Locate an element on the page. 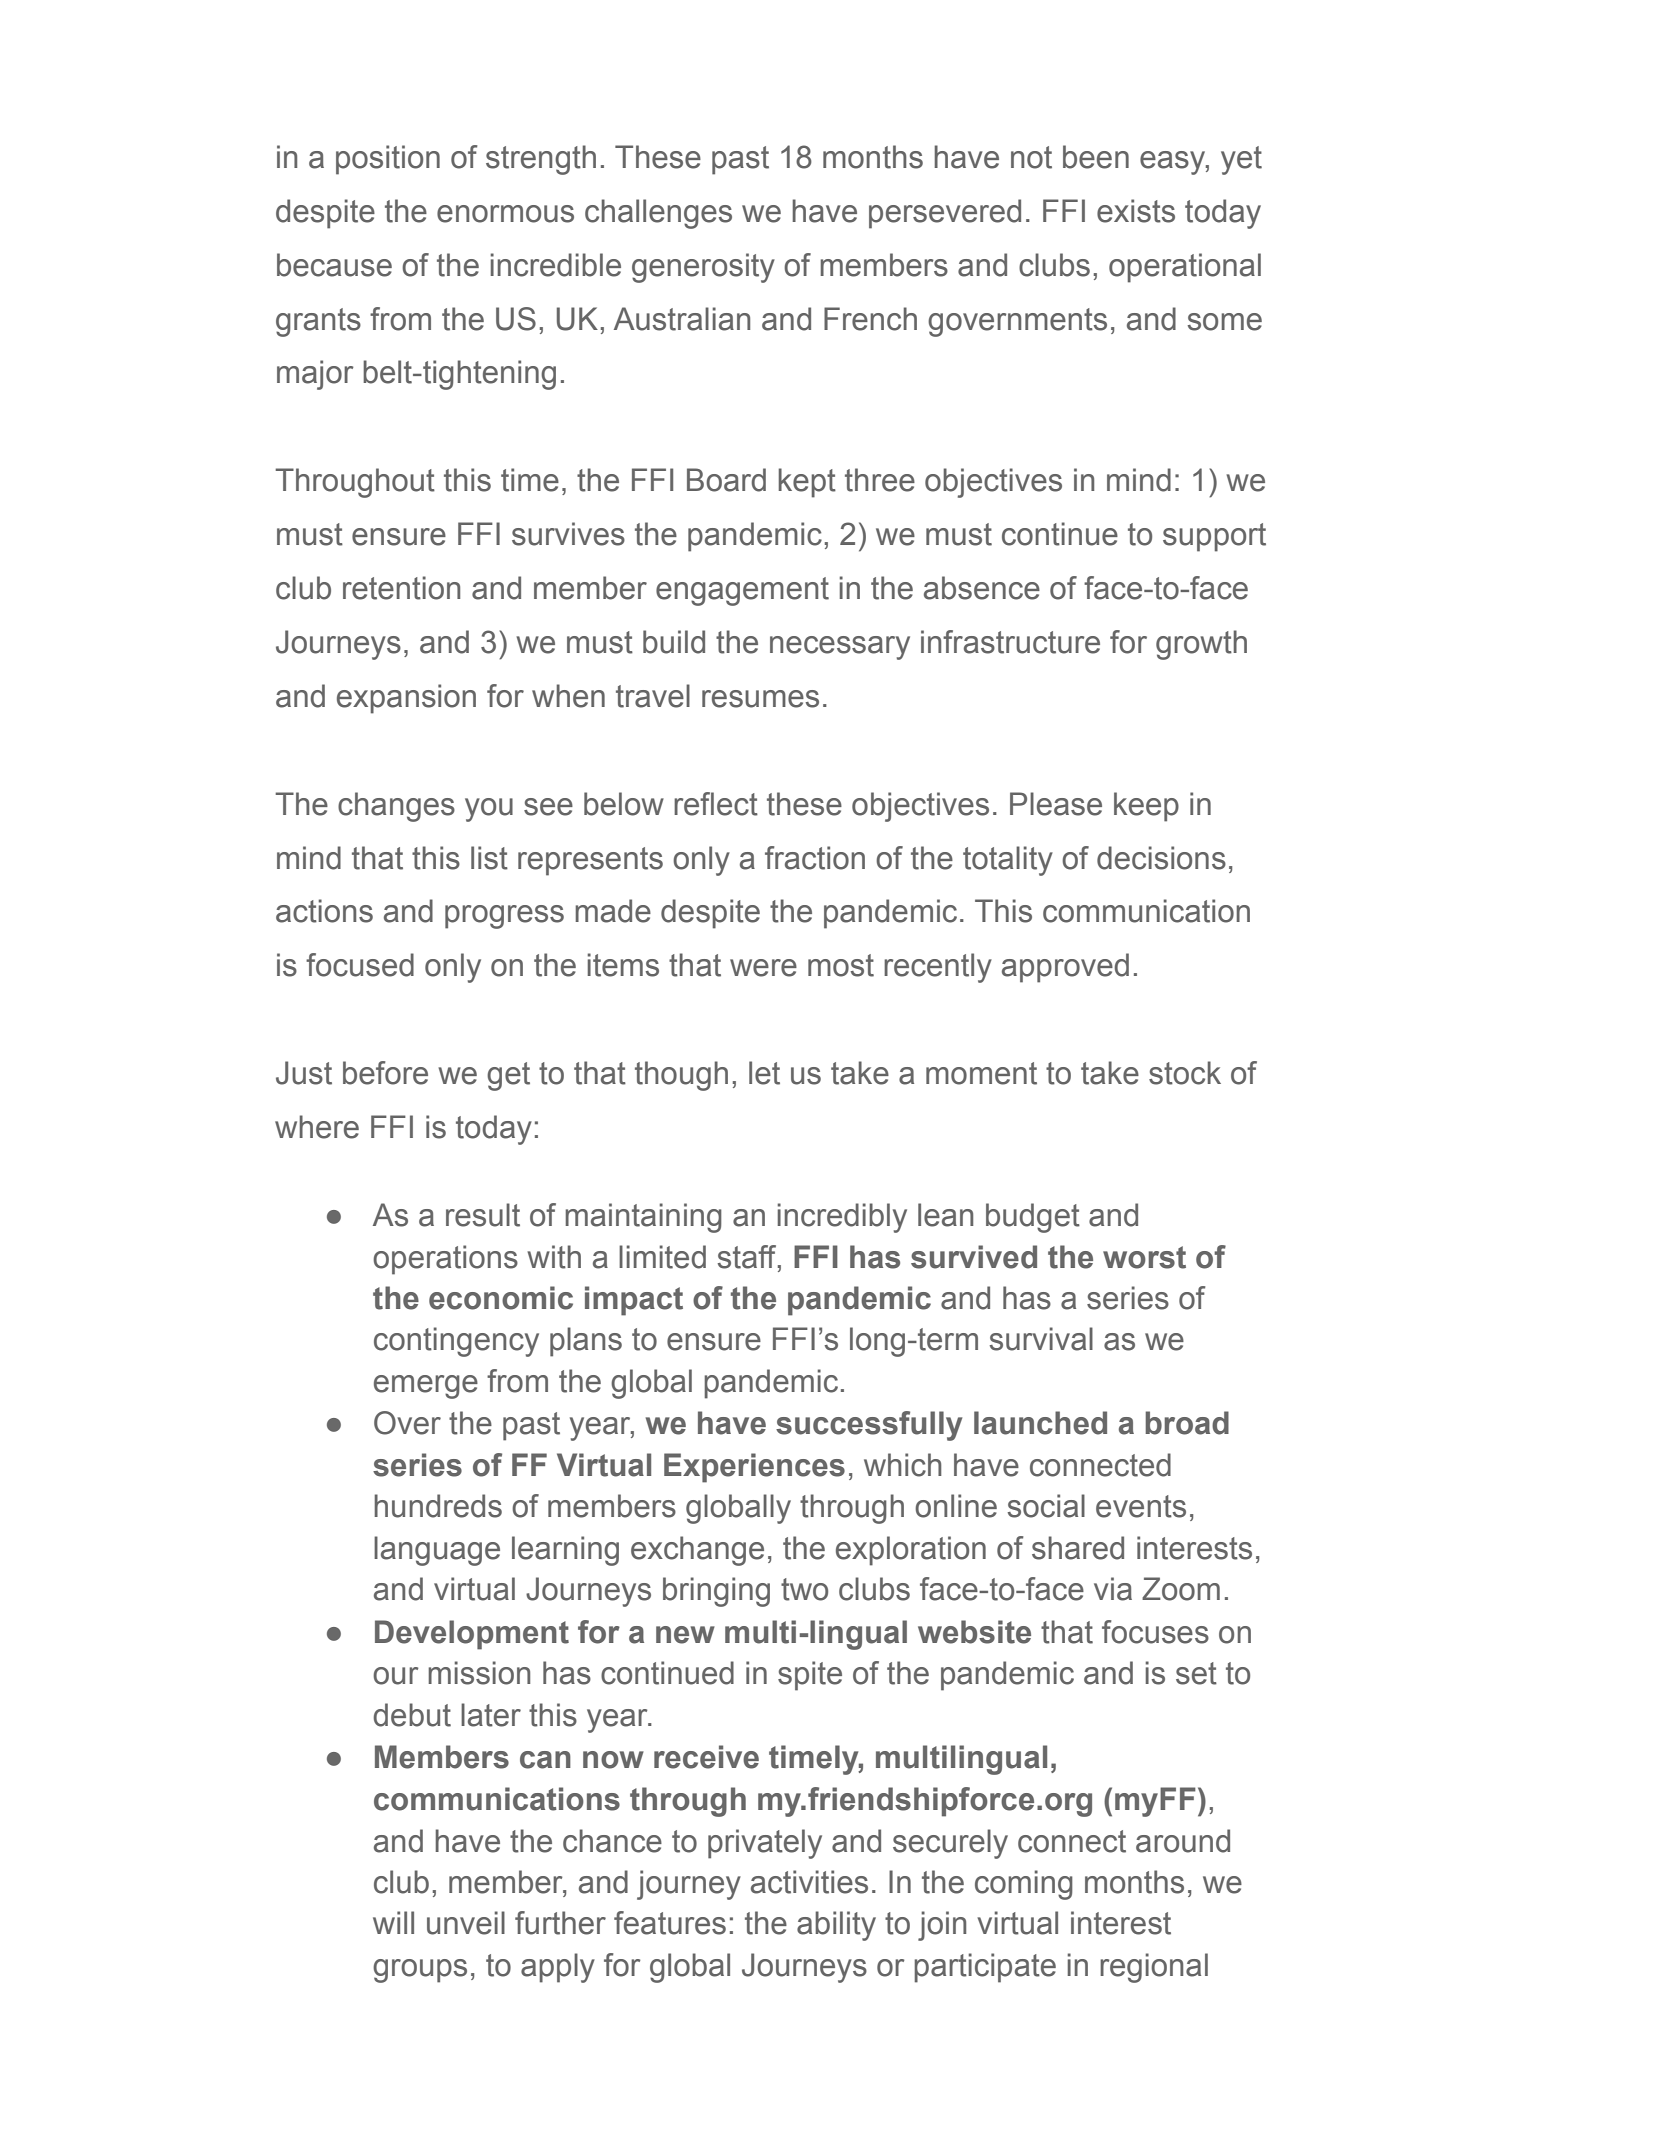 Image resolution: width=1663 pixels, height=2152 pixels. let is located at coordinates (764, 1073).
